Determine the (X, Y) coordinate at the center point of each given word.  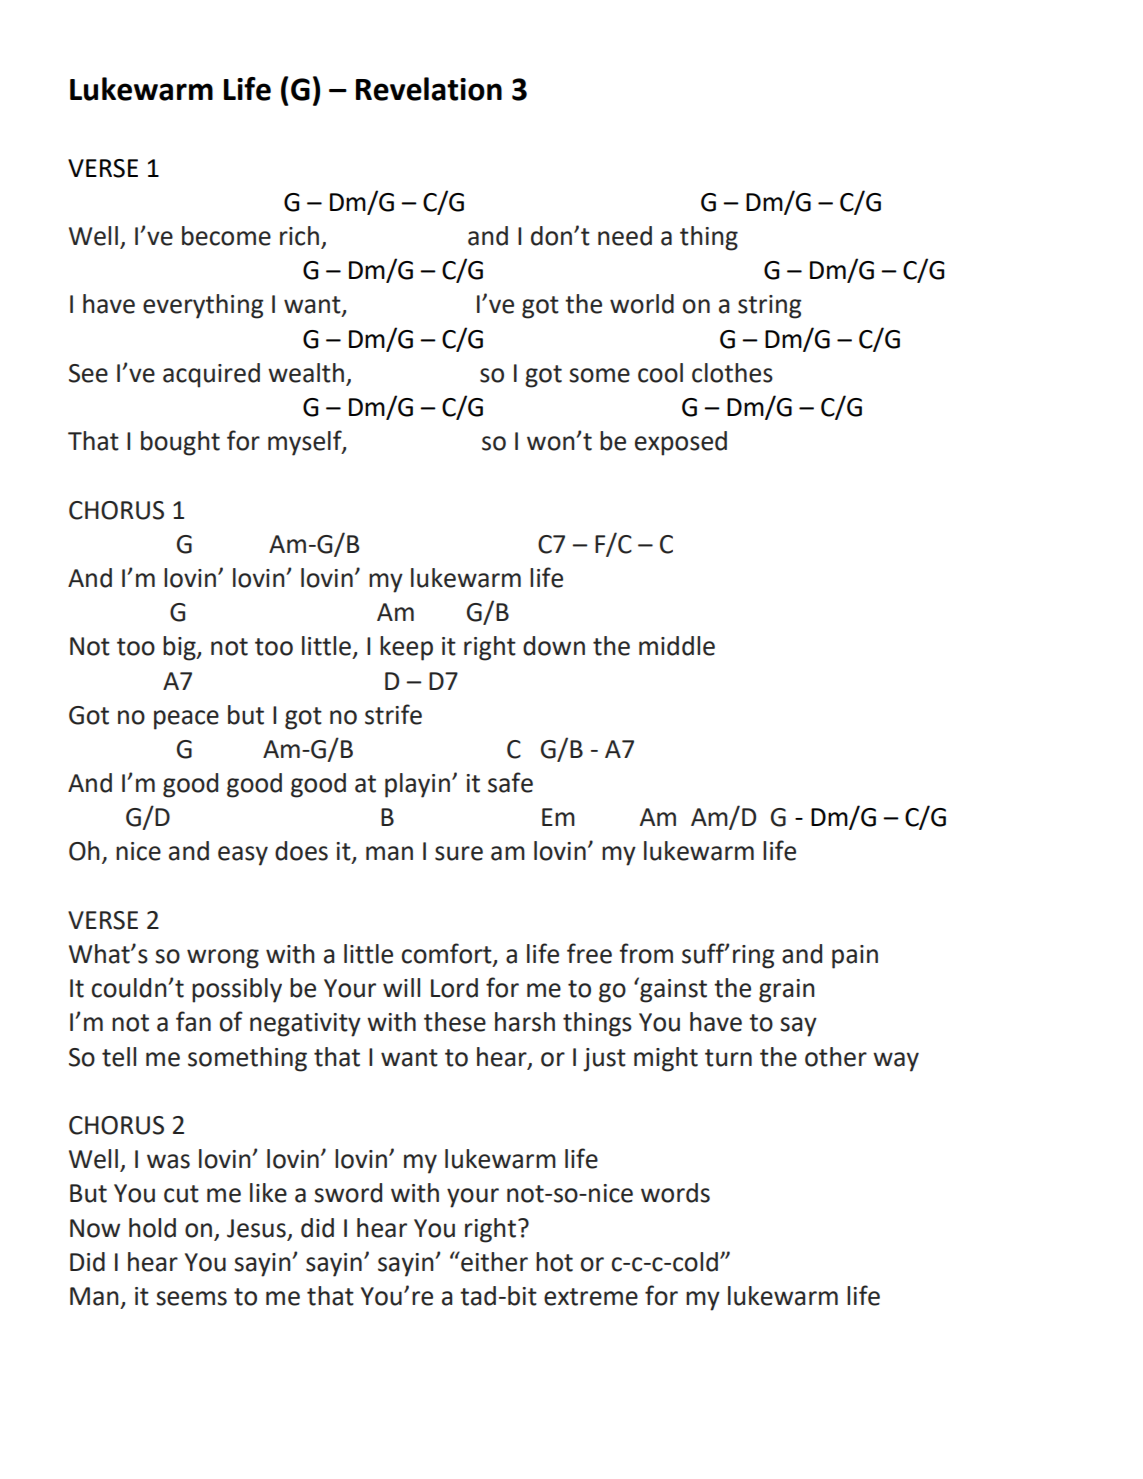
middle (677, 646)
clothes (732, 373)
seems (191, 1298)
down (554, 646)
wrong (223, 959)
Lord (454, 988)
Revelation (429, 89)
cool (660, 373)
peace (186, 720)
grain (787, 991)
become (226, 236)
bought (180, 443)
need (625, 236)
